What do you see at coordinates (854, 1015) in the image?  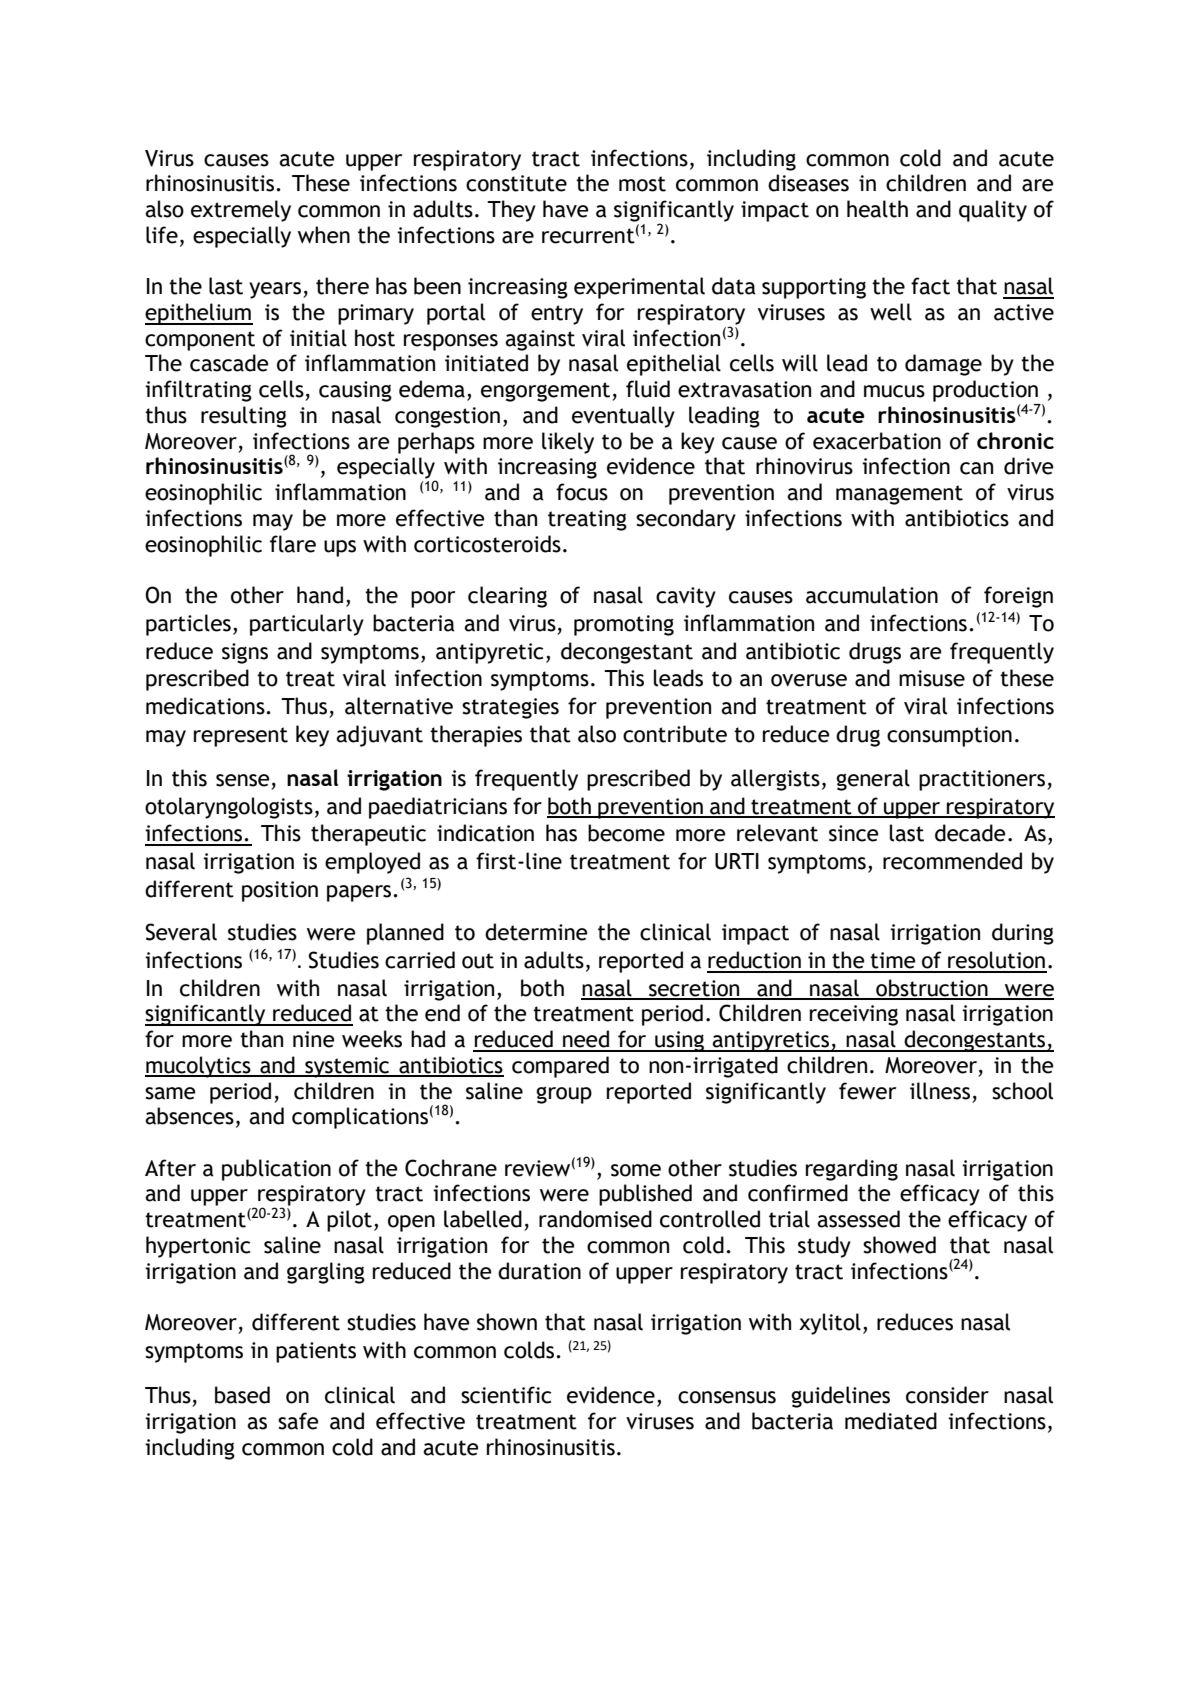 I see `receiving` at bounding box center [854, 1015].
